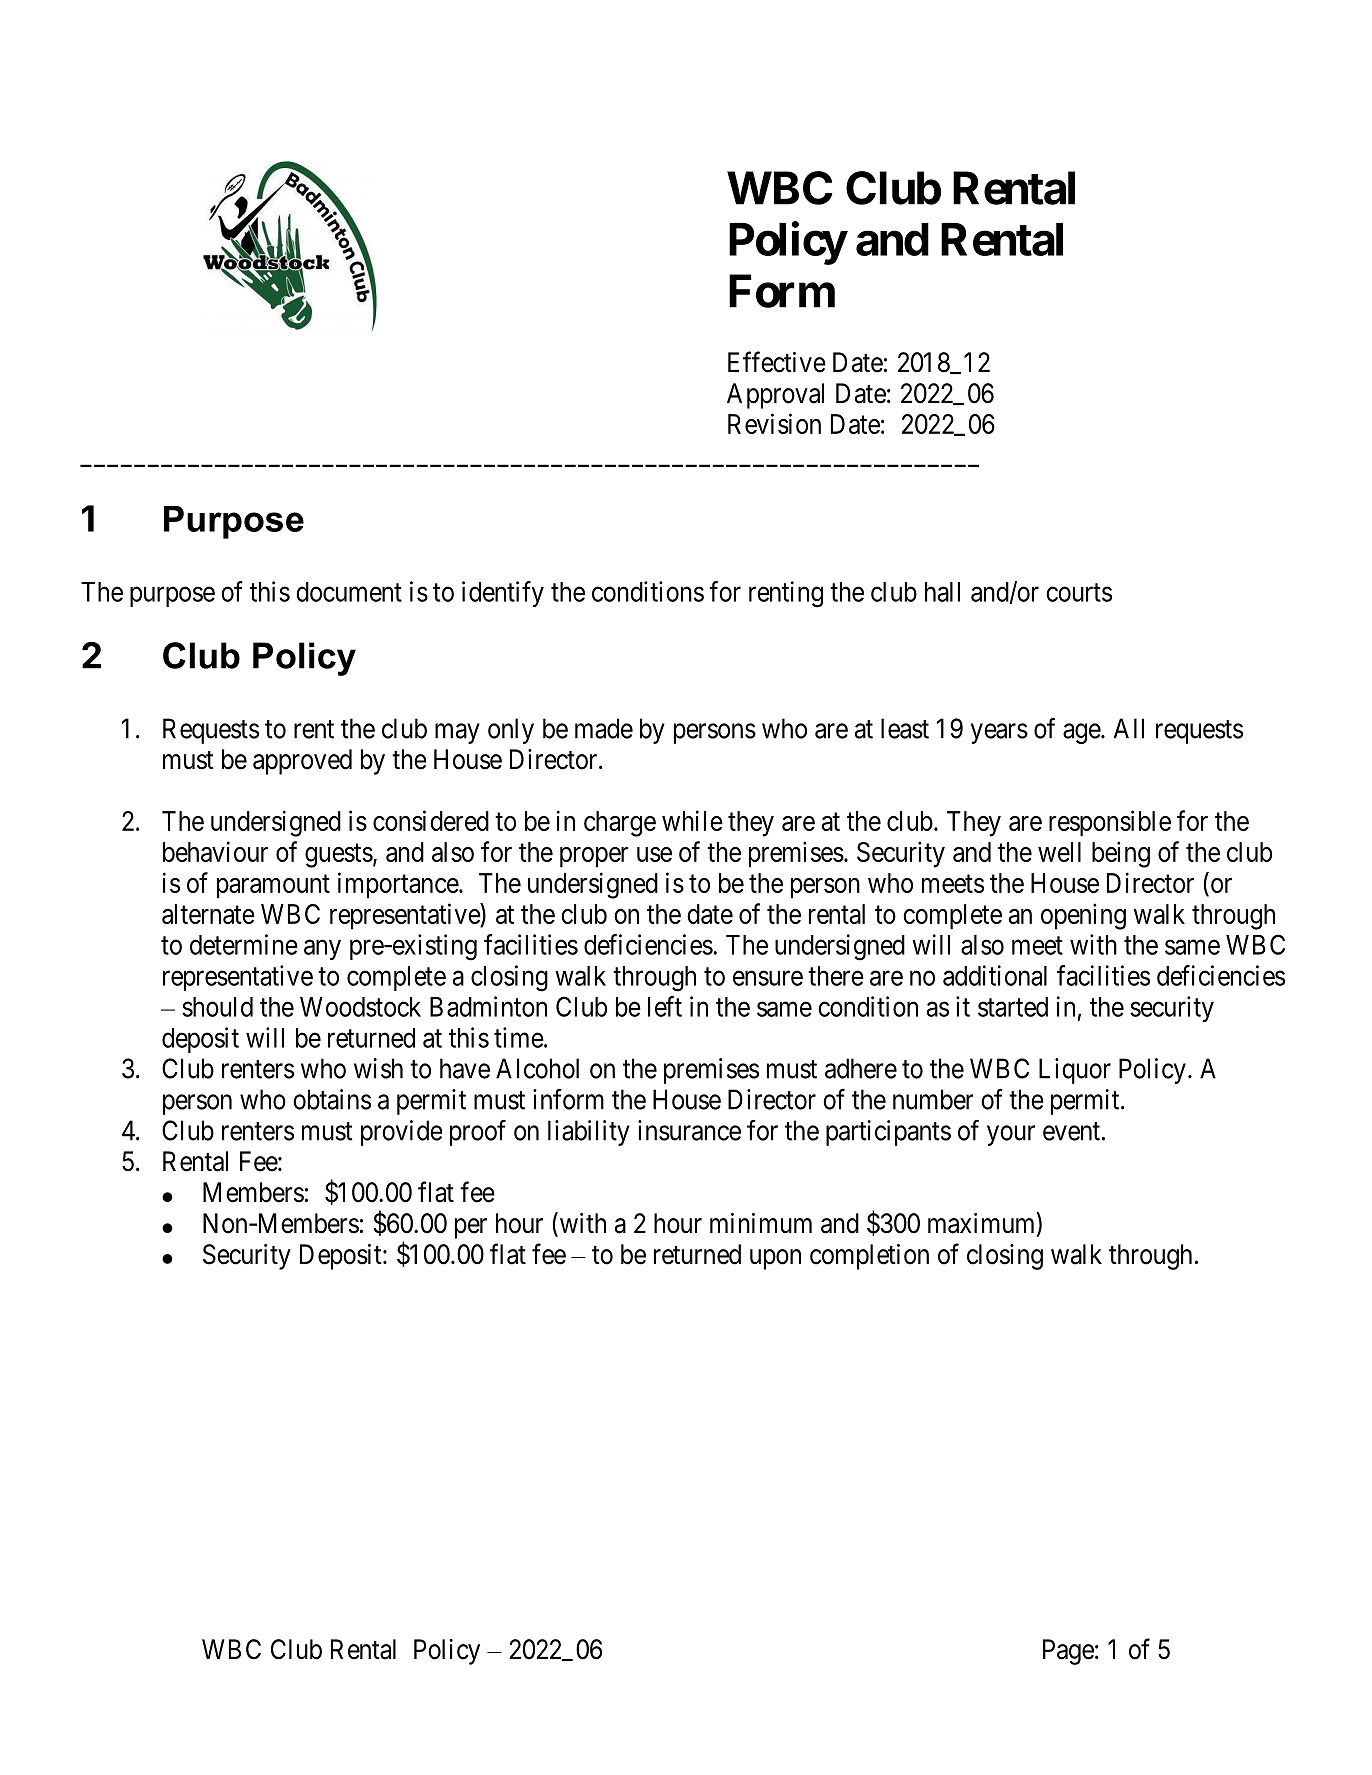  Describe the element at coordinates (1068, 1652) in the image. I see `Page` at that location.
